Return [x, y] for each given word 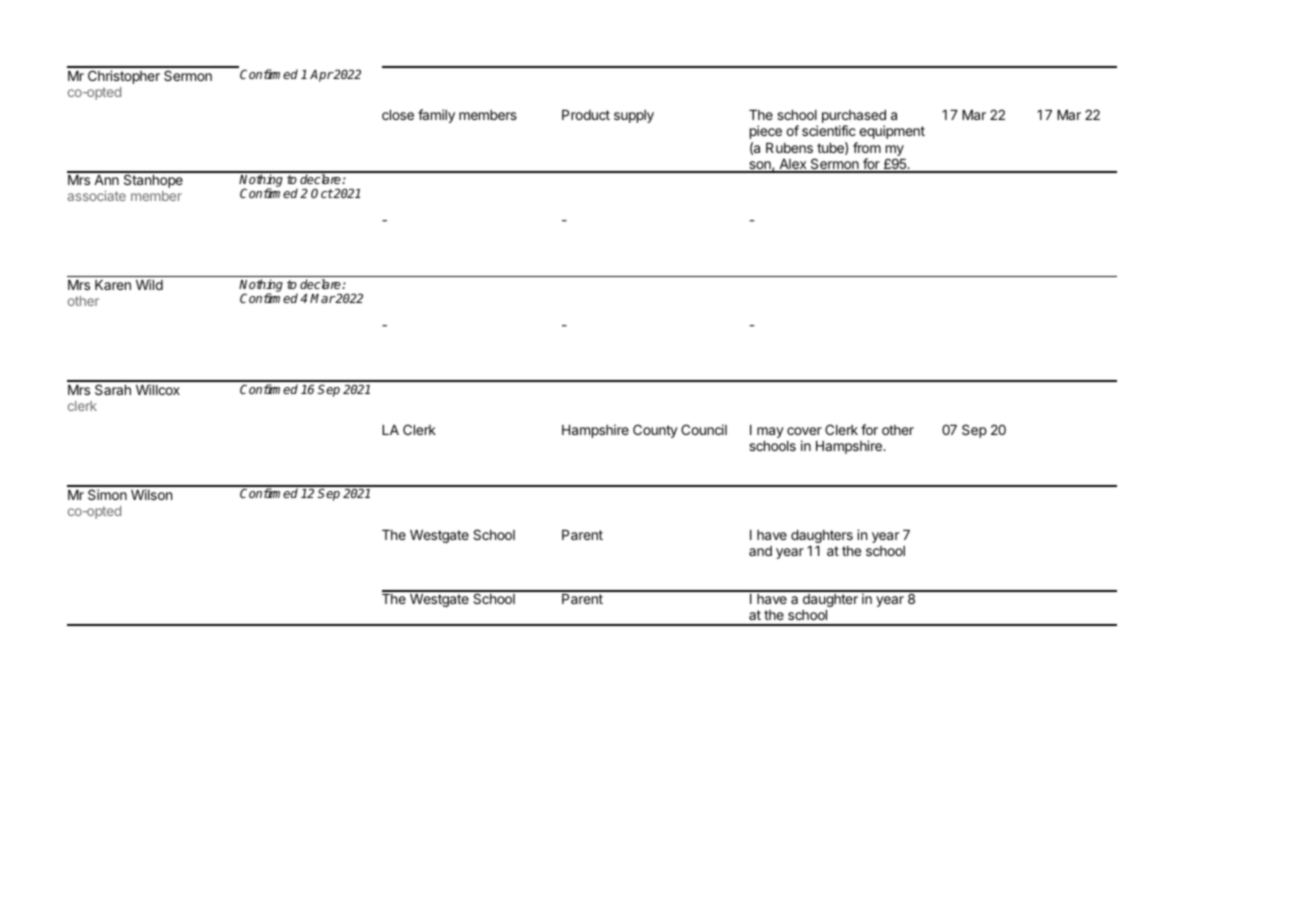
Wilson [151, 494]
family [436, 116]
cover [804, 431]
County [655, 431]
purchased [854, 118]
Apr [321, 76]
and [760, 551]
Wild [149, 284]
